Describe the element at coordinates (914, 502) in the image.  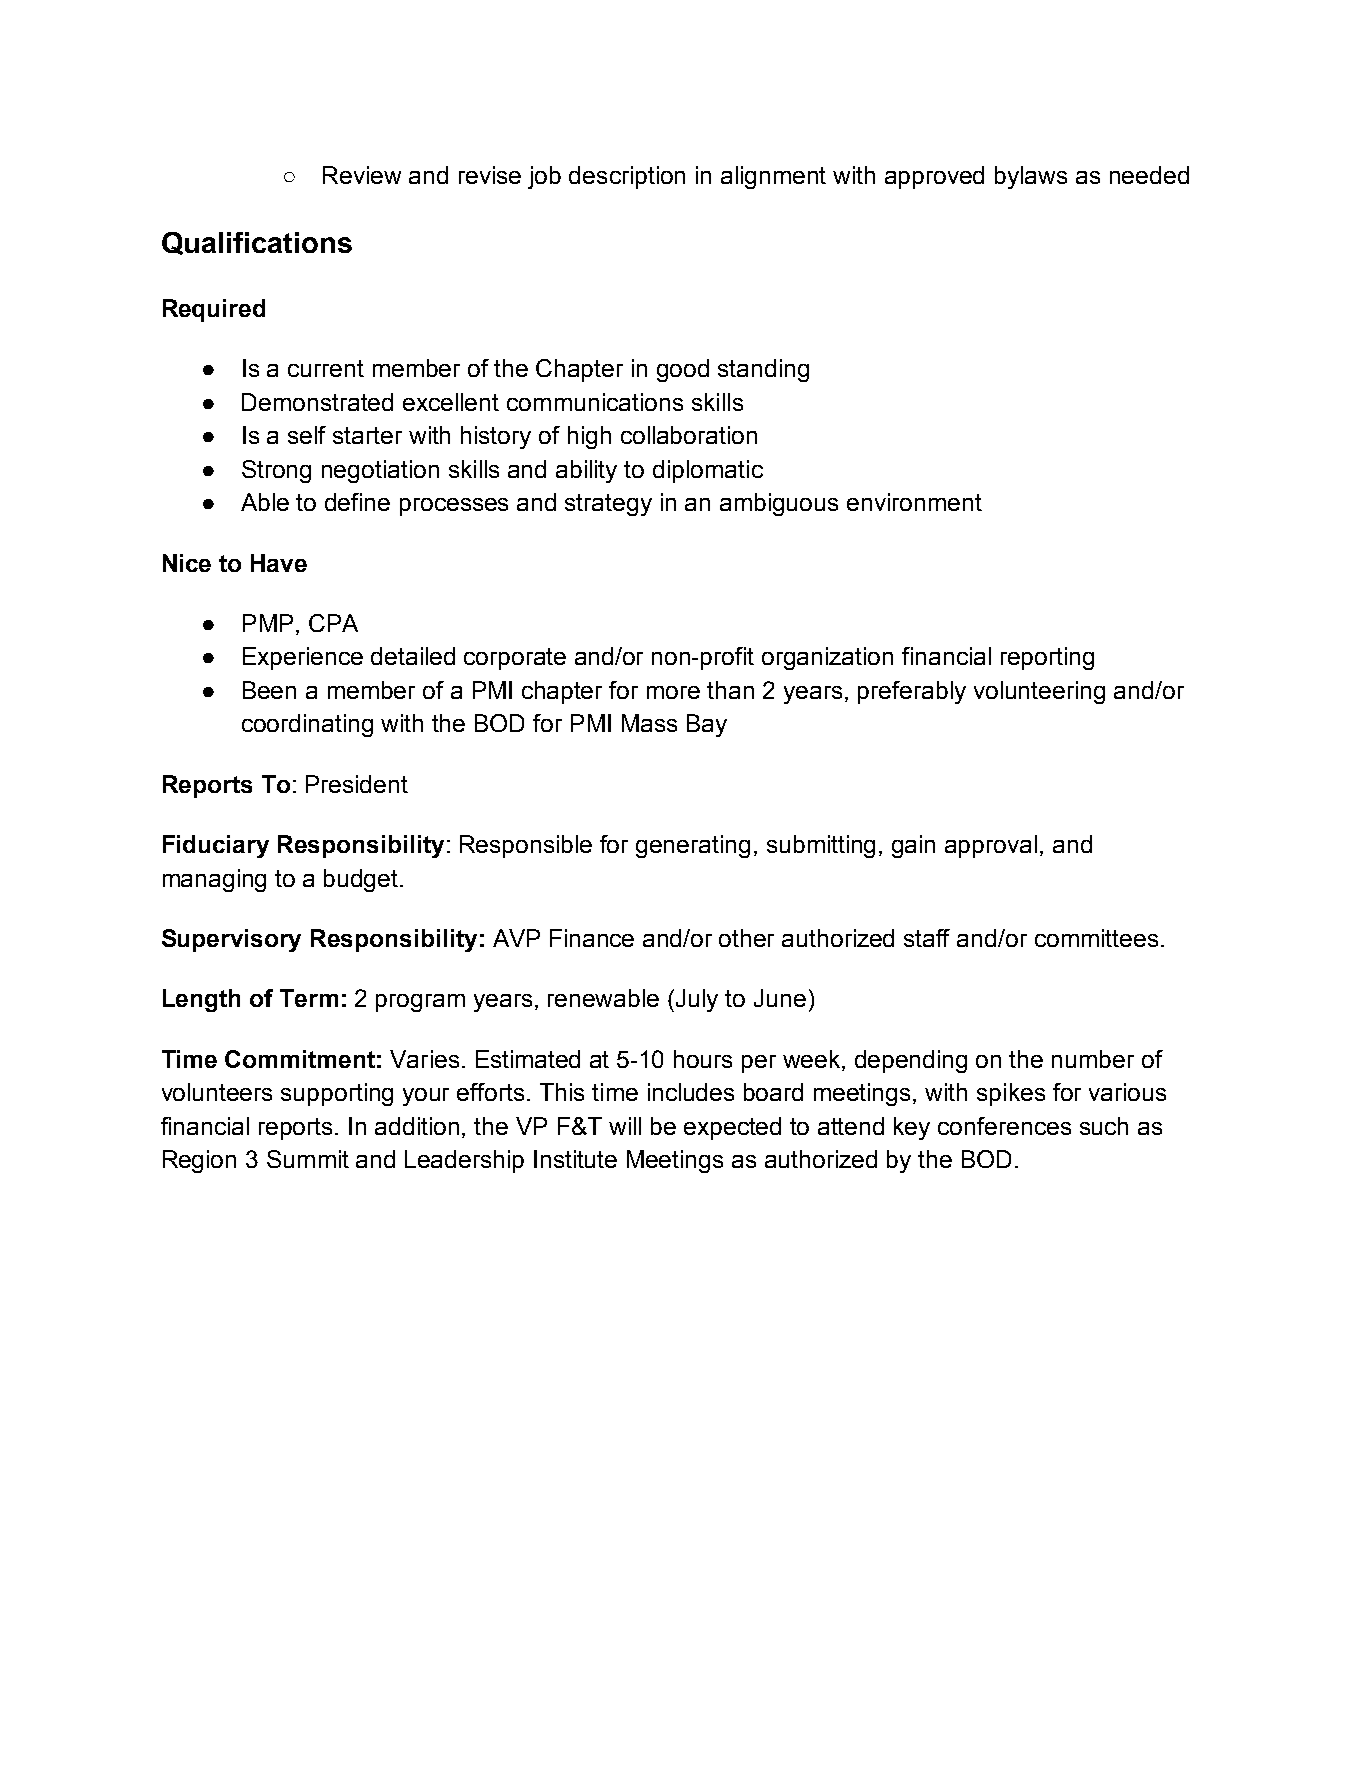
I see `environment` at that location.
